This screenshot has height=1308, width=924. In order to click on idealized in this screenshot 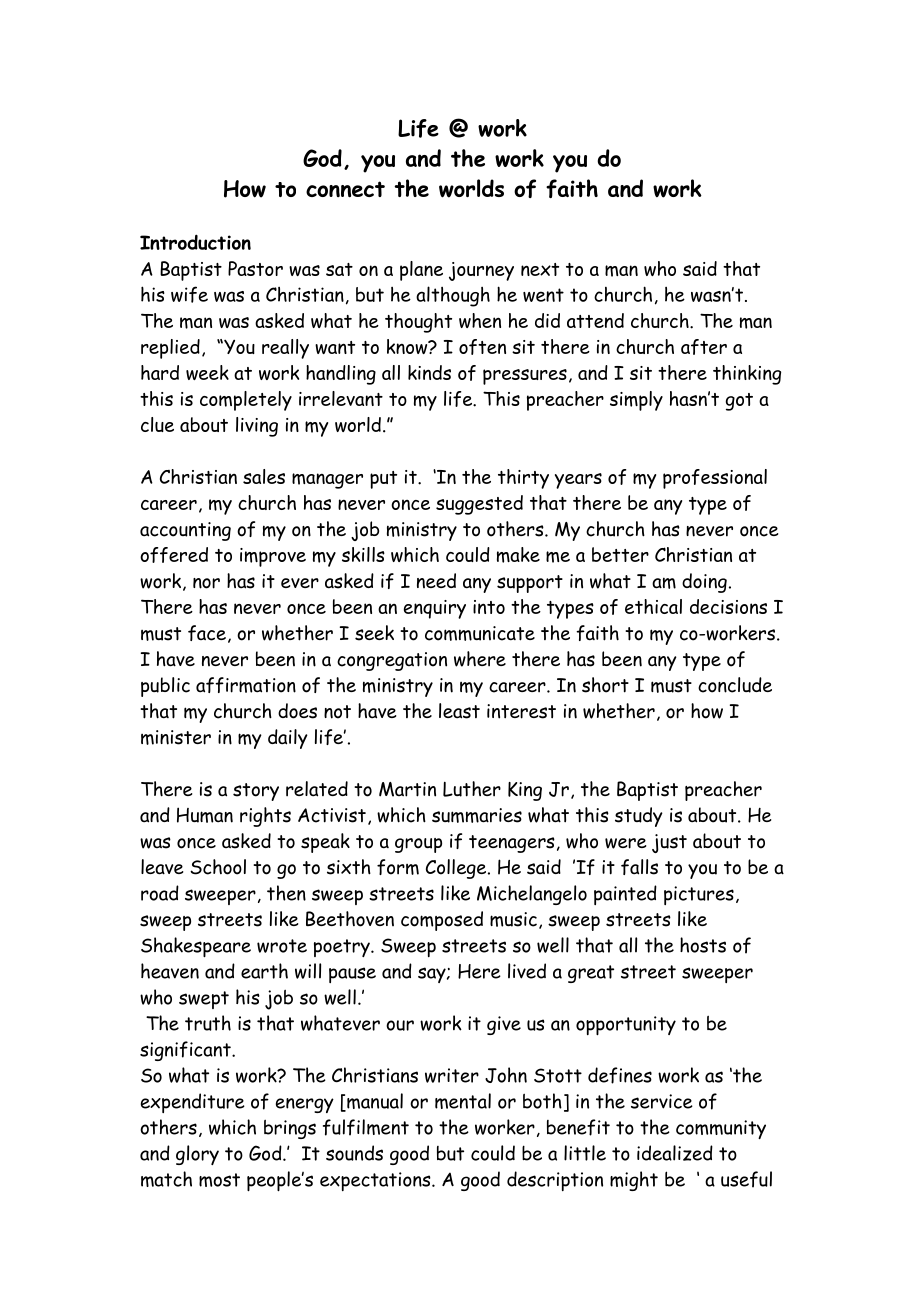, I will do `click(675, 1153)`.
